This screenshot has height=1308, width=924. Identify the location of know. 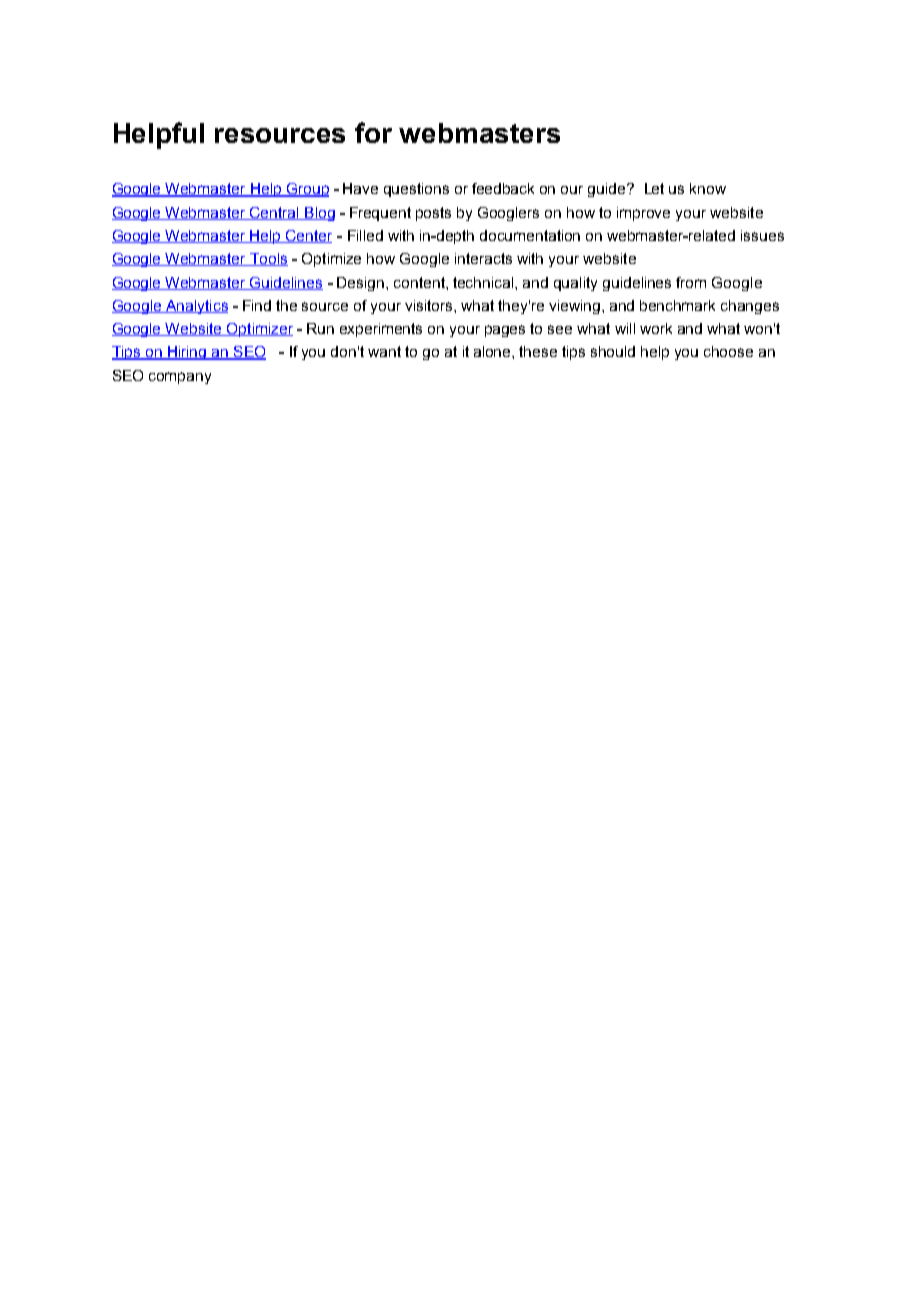
(708, 188).
